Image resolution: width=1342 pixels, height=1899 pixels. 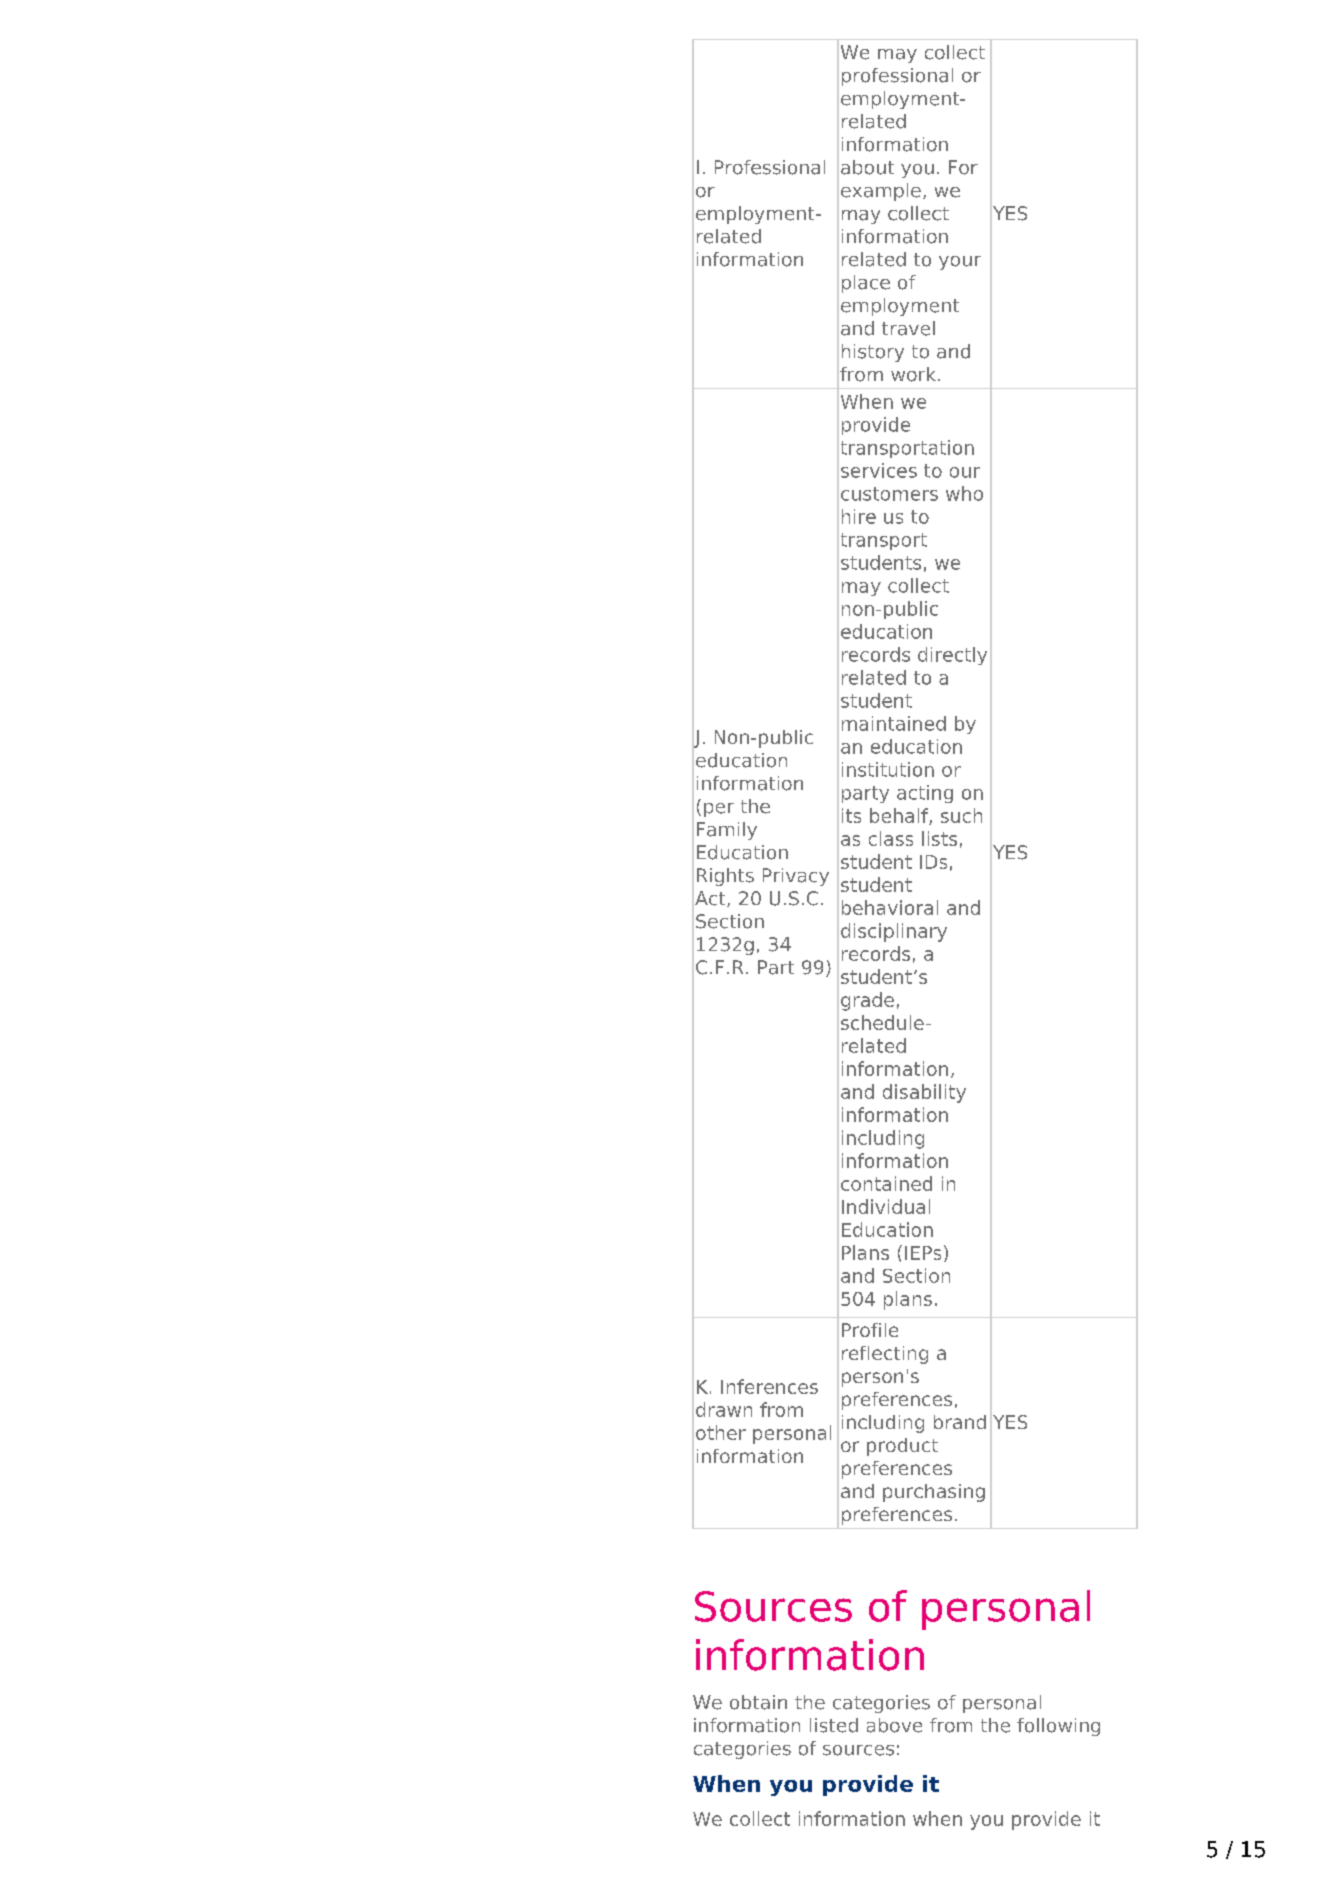 What do you see at coordinates (867, 167) in the screenshot?
I see `about` at bounding box center [867, 167].
